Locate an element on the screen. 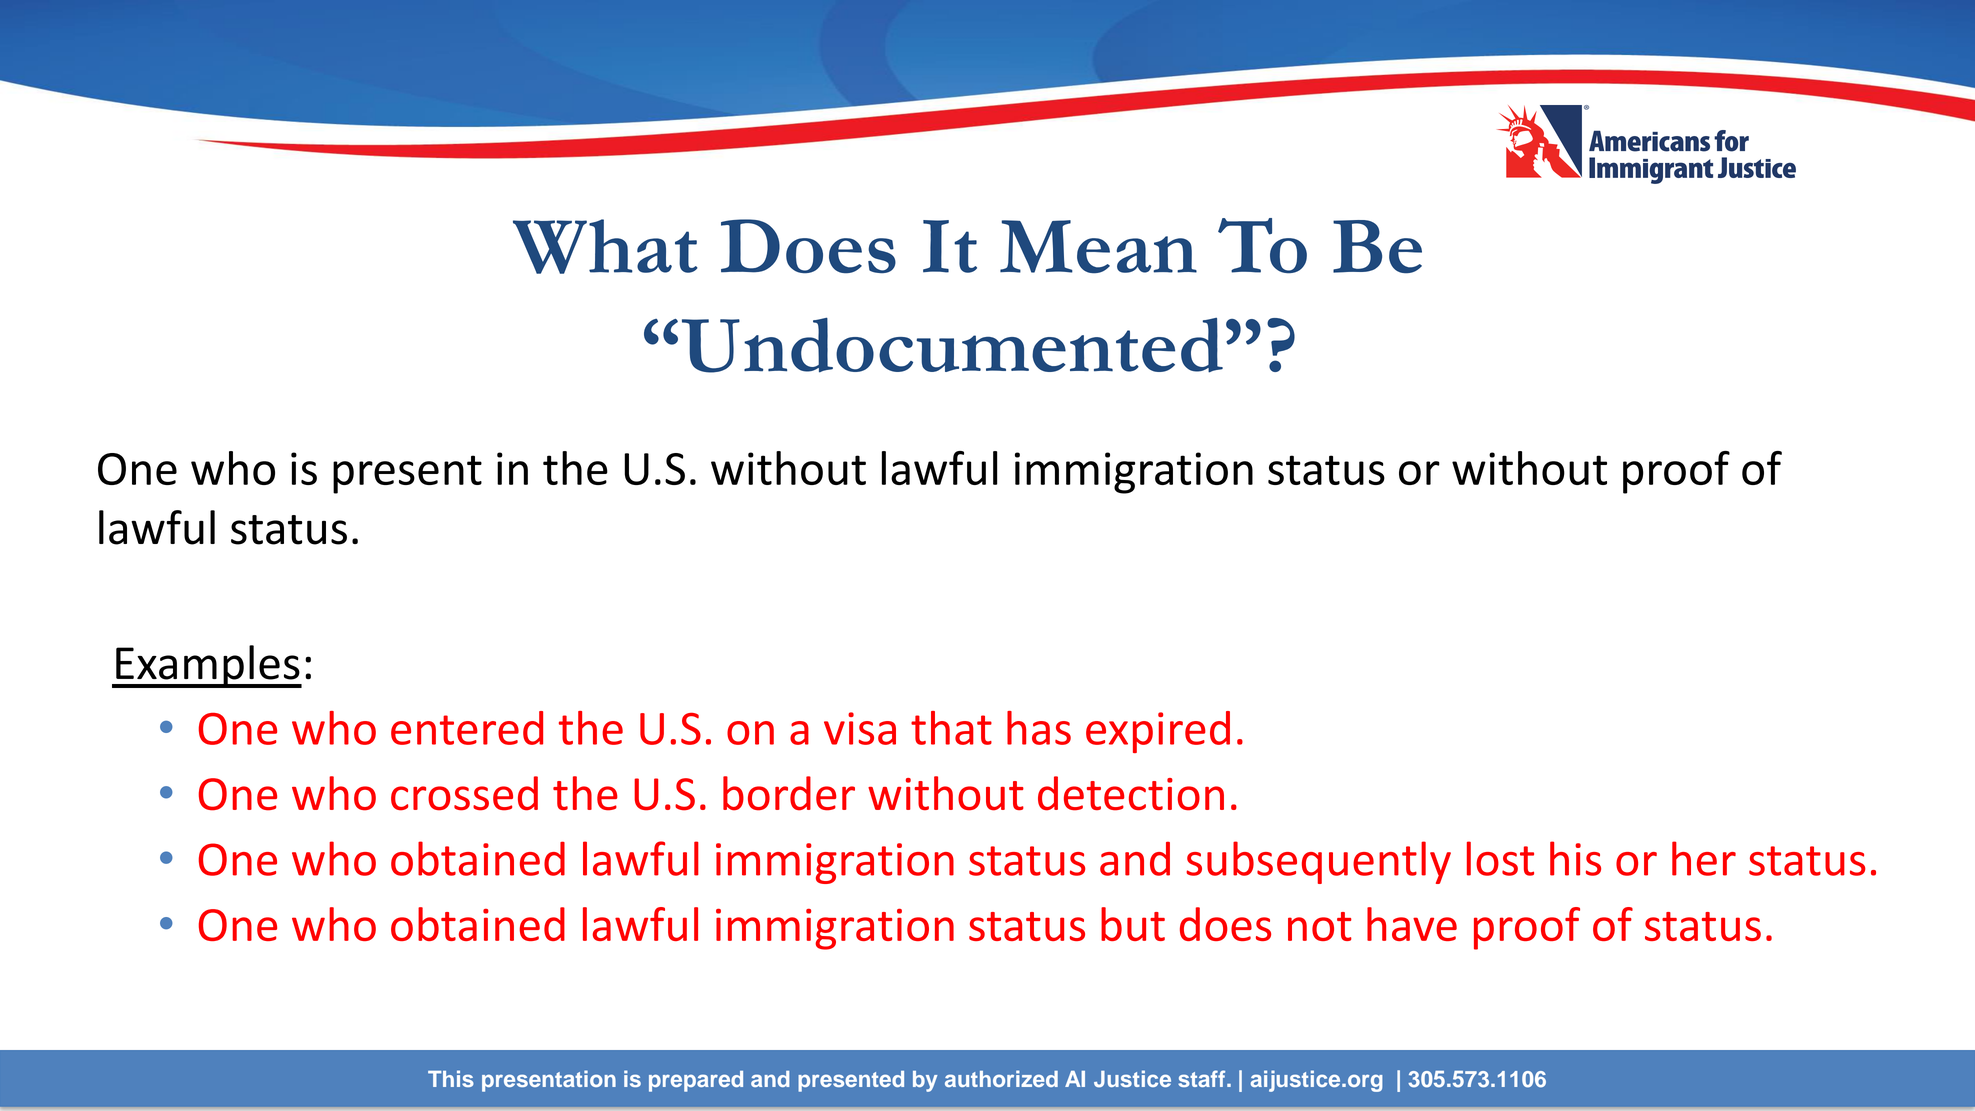  crossed is located at coordinates (464, 793).
